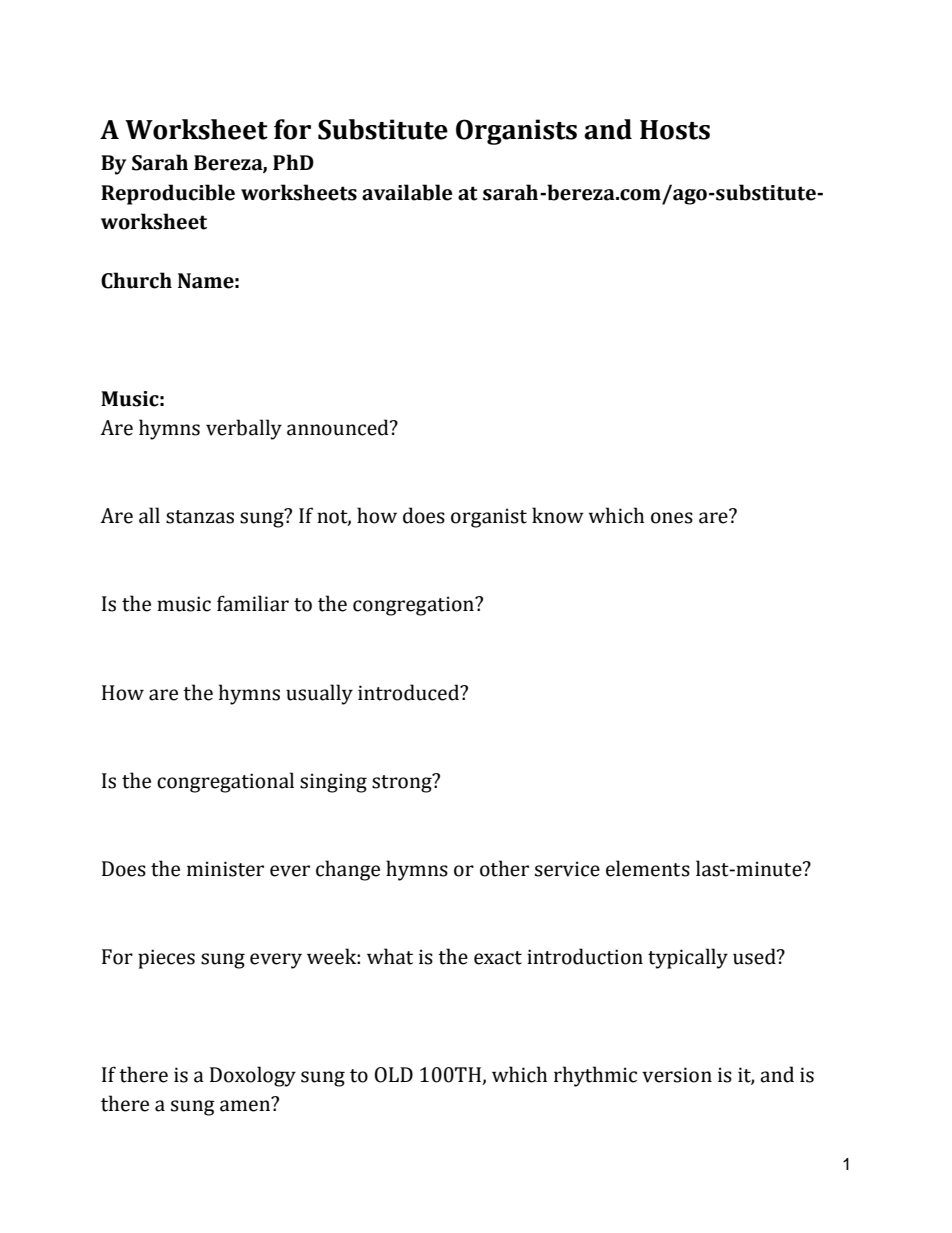 The height and width of the page is (1233, 952). What do you see at coordinates (200, 517) in the page?
I see `stanzas` at bounding box center [200, 517].
